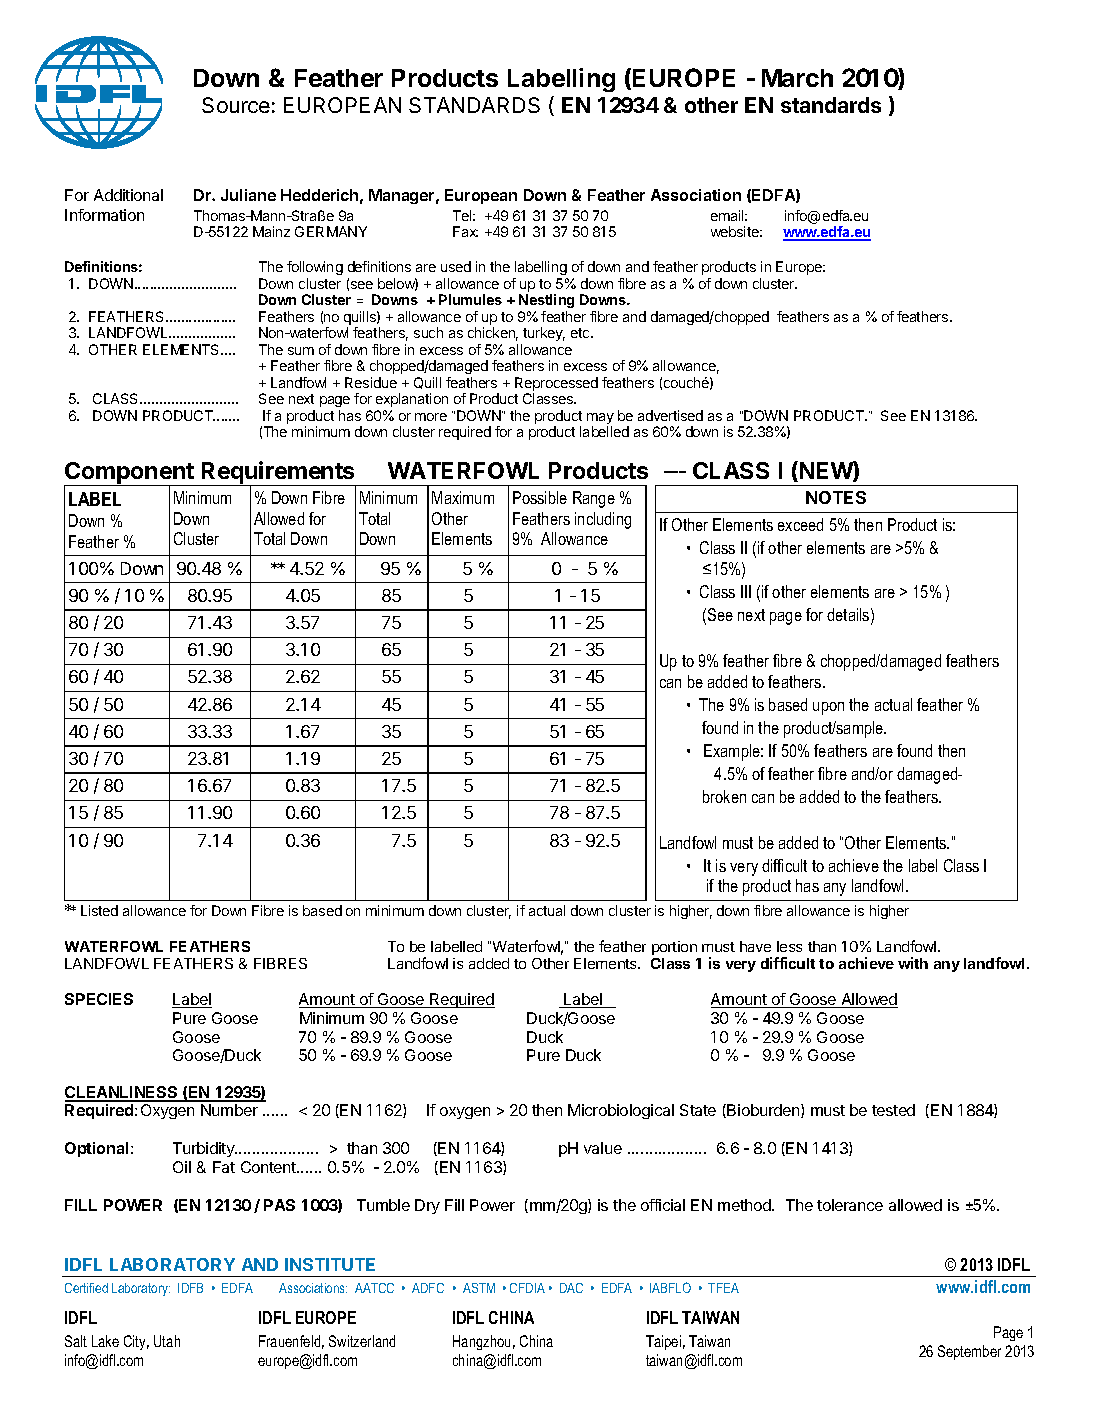 Image resolution: width=1098 pixels, height=1421 pixels. I want to click on Fax, so click(465, 231).
